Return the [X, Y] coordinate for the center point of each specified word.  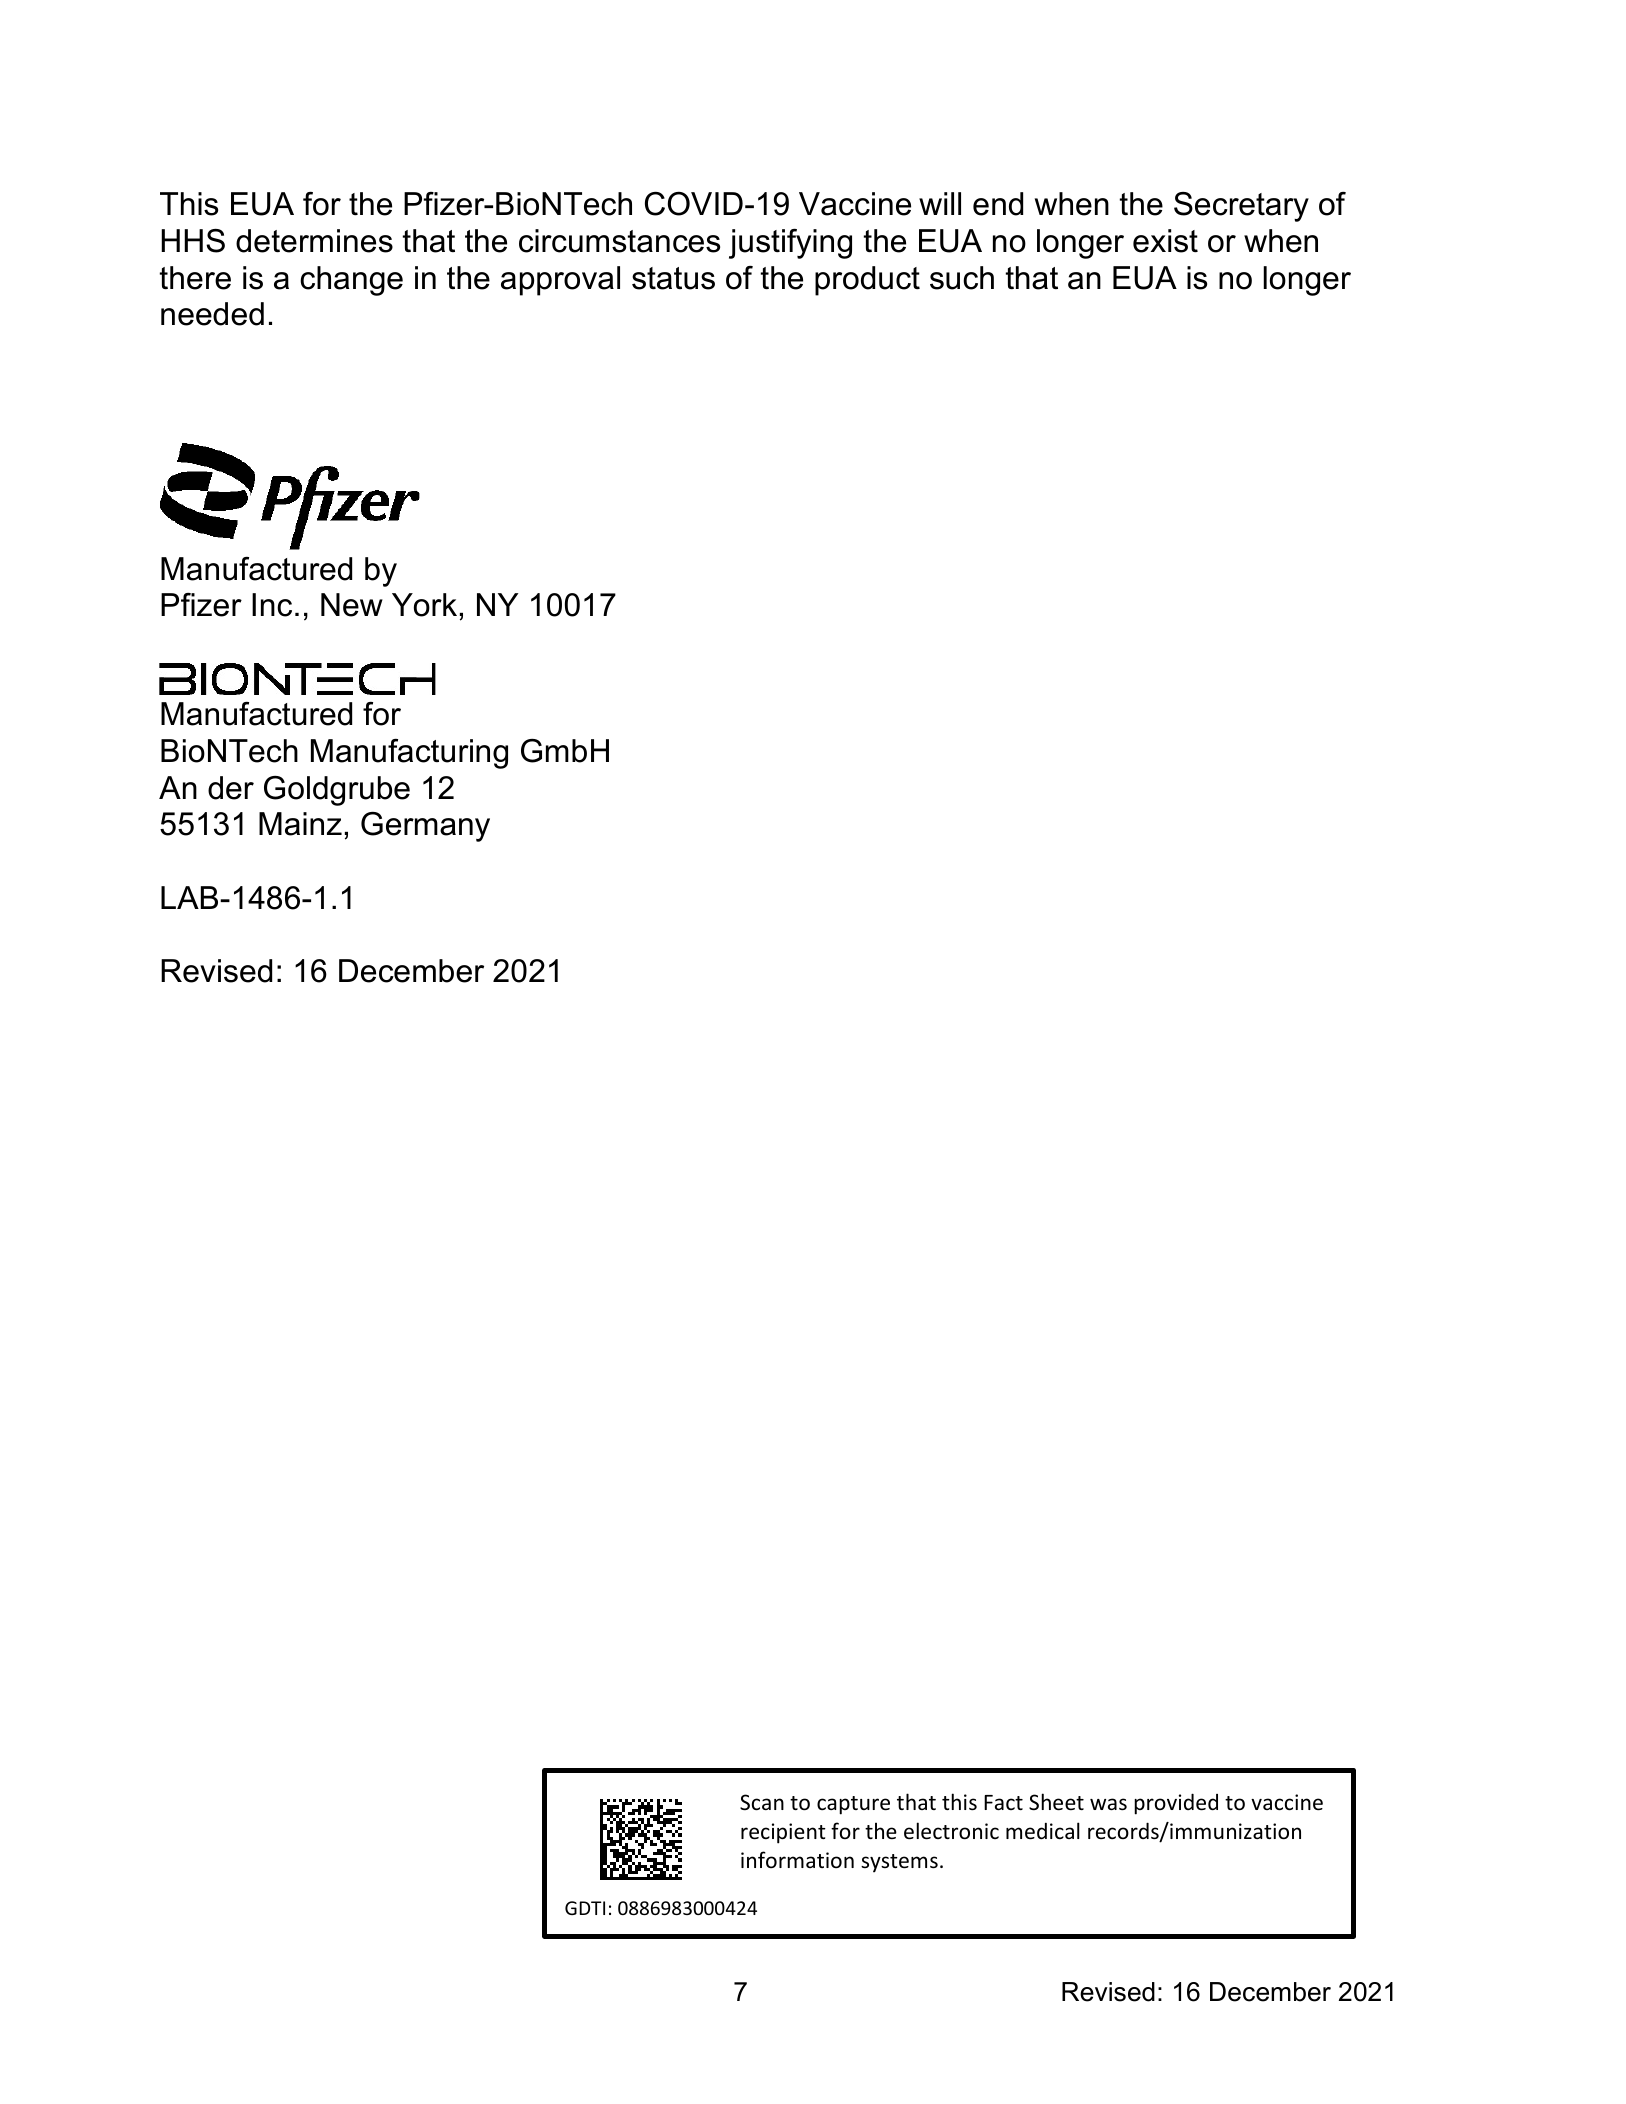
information [797, 1859]
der [231, 788]
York [424, 605]
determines [314, 241]
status [673, 278]
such [962, 278]
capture [853, 1805]
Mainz [300, 824]
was [1108, 1804]
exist [1165, 241]
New [352, 605]
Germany [425, 827]
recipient [783, 1833]
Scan [762, 1802]
